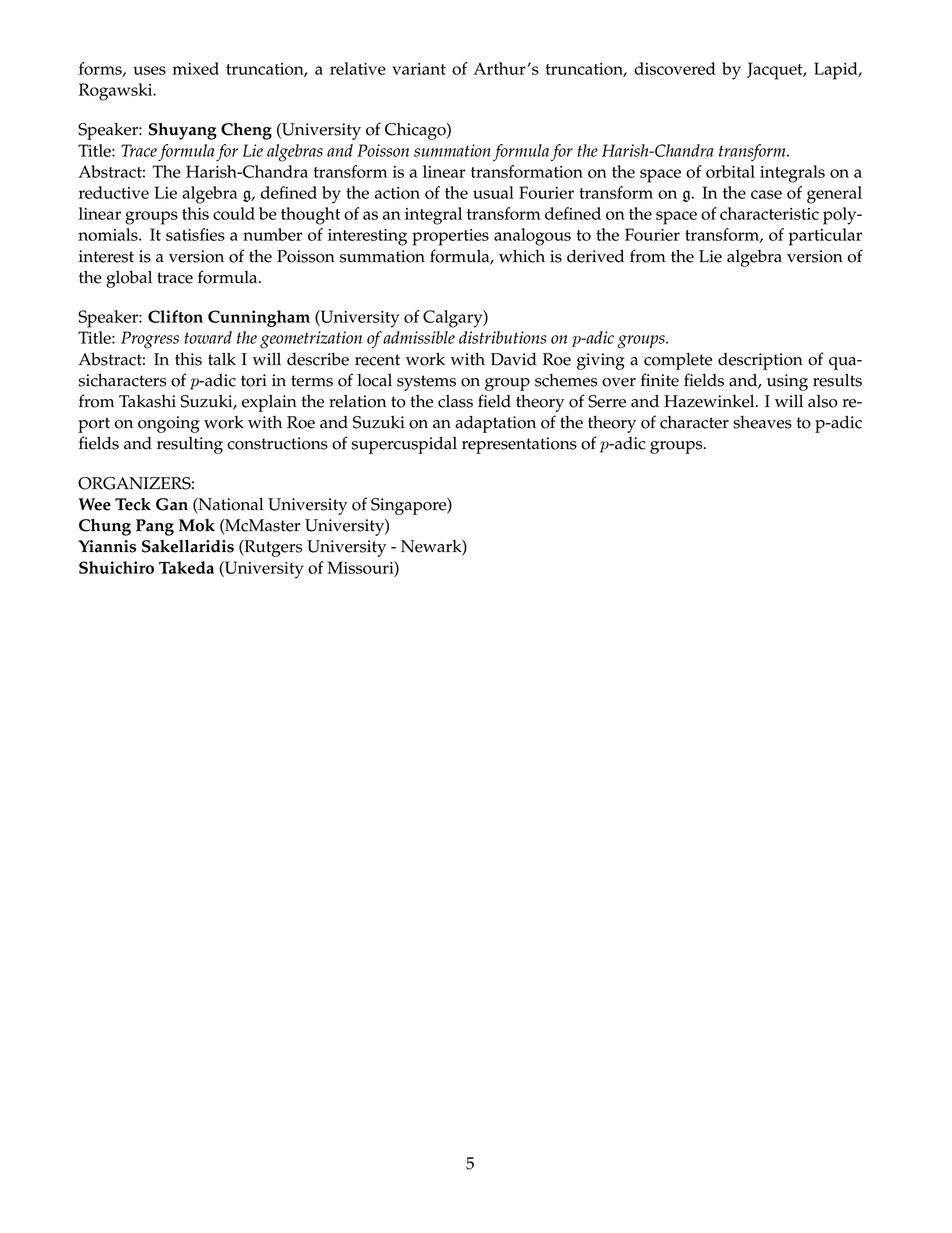 This screenshot has width=952, height=1233. What do you see at coordinates (186, 567) in the screenshot?
I see `Takeda` at bounding box center [186, 567].
